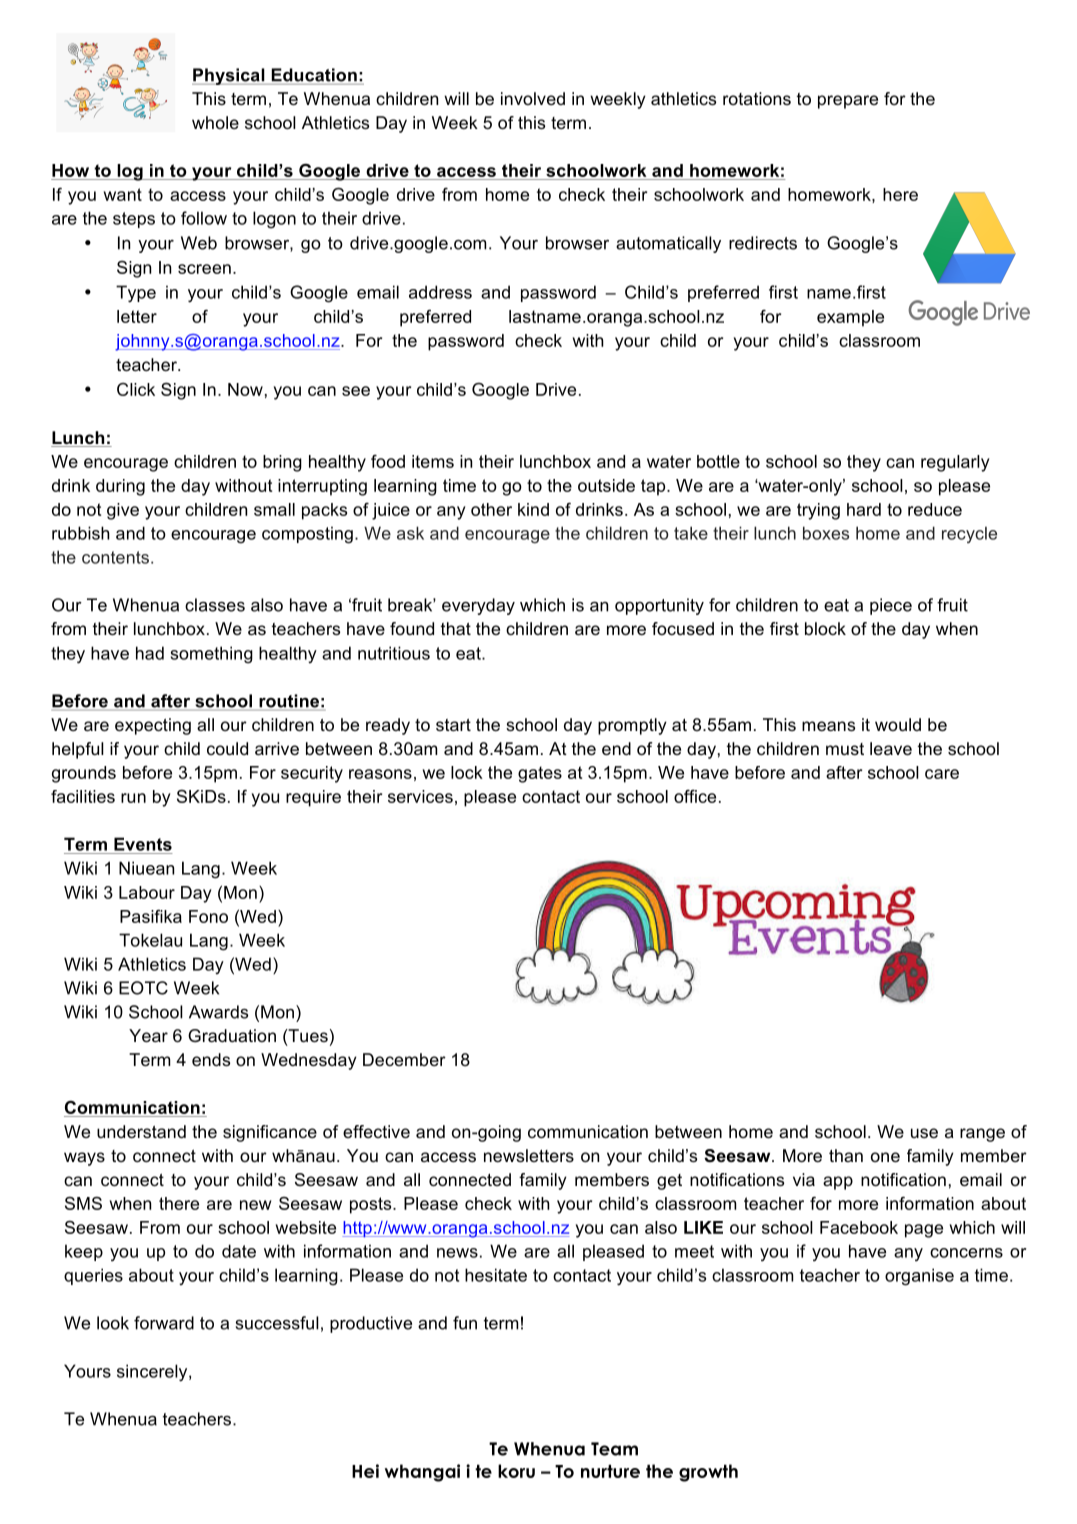 Image resolution: width=1077 pixels, height=1524 pixels. What do you see at coordinates (540, 774) in the screenshot?
I see `gates` at bounding box center [540, 774].
